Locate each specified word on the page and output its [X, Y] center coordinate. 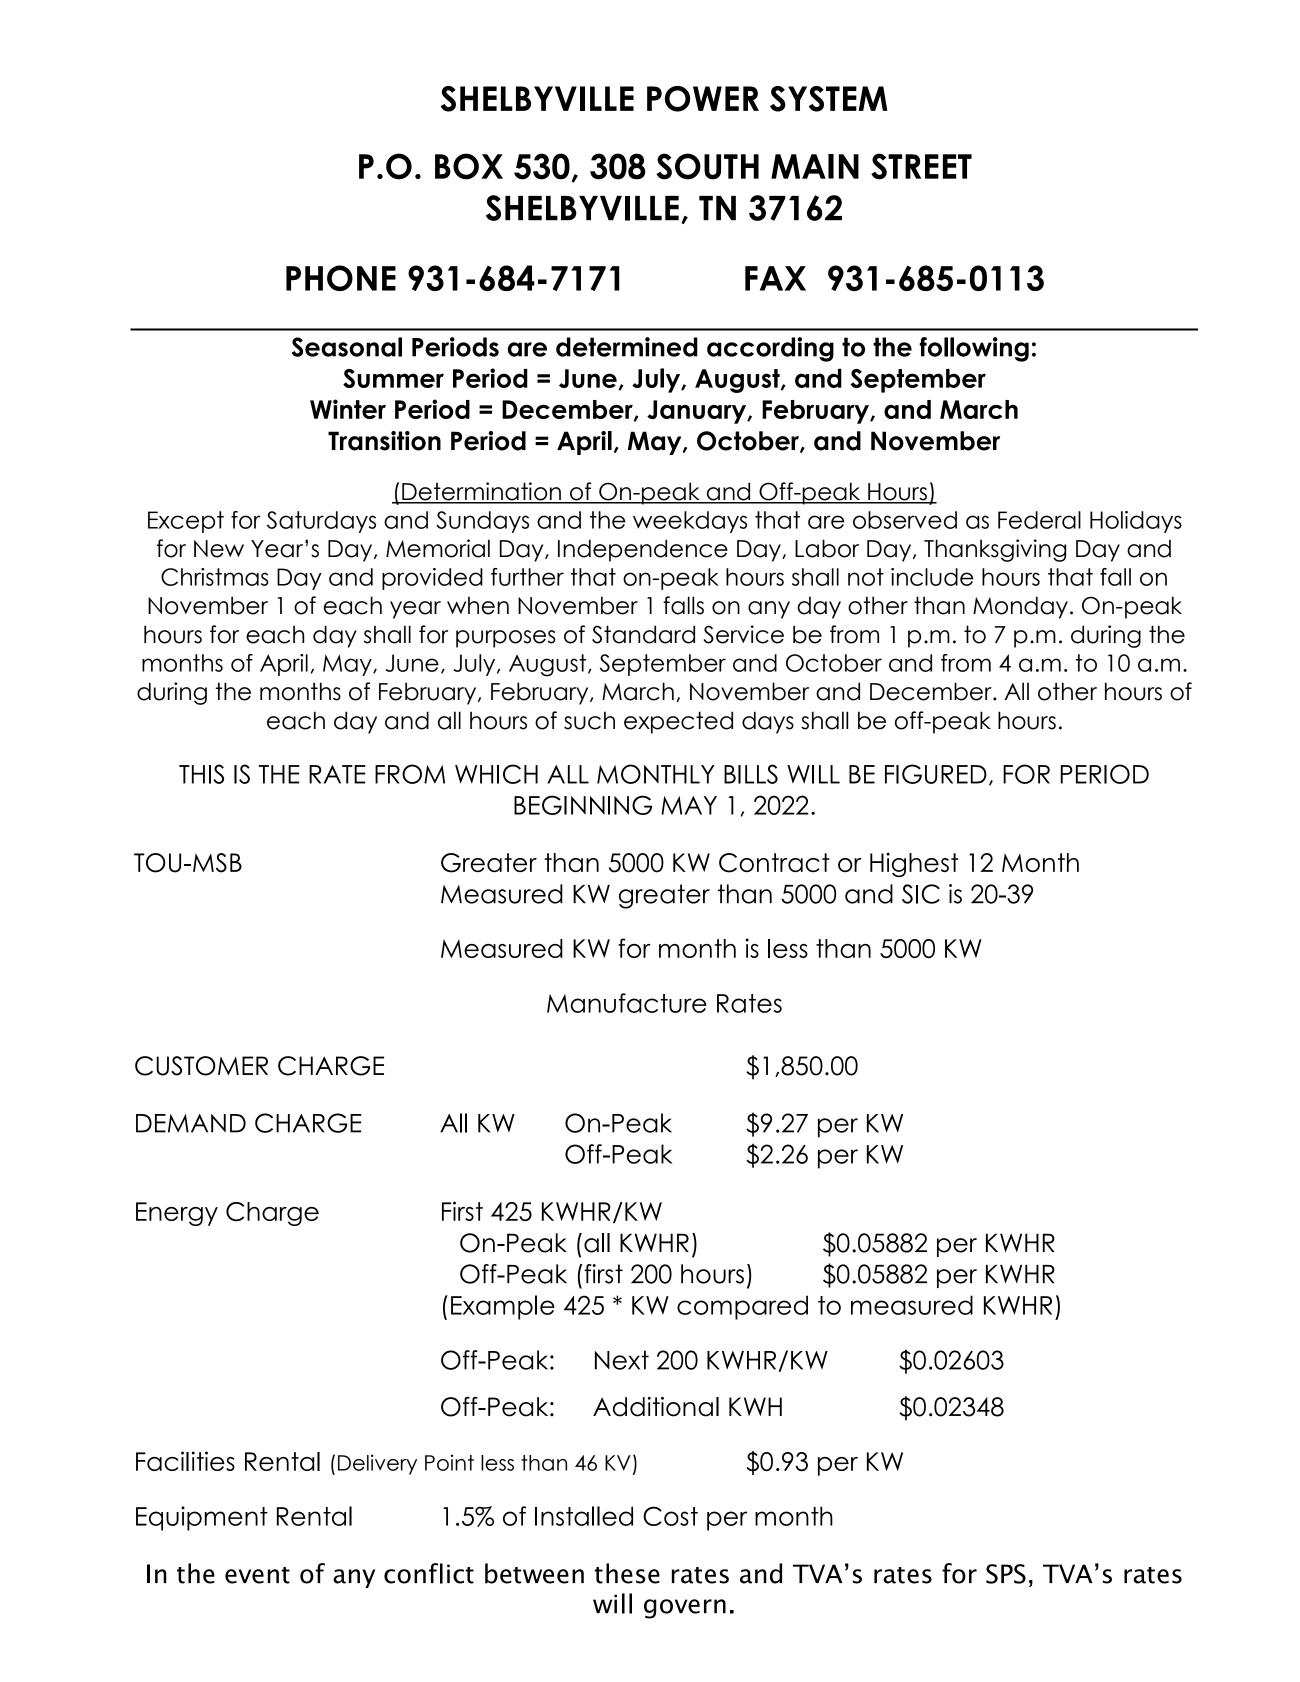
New [219, 549]
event [257, 1575]
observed [905, 520]
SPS [1006, 1574]
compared [742, 1307]
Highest [914, 865]
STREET [921, 166]
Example [503, 1307]
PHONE [341, 278]
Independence [643, 550]
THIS [201, 774]
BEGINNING [583, 805]
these [627, 1573]
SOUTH [707, 166]
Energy [177, 1214]
